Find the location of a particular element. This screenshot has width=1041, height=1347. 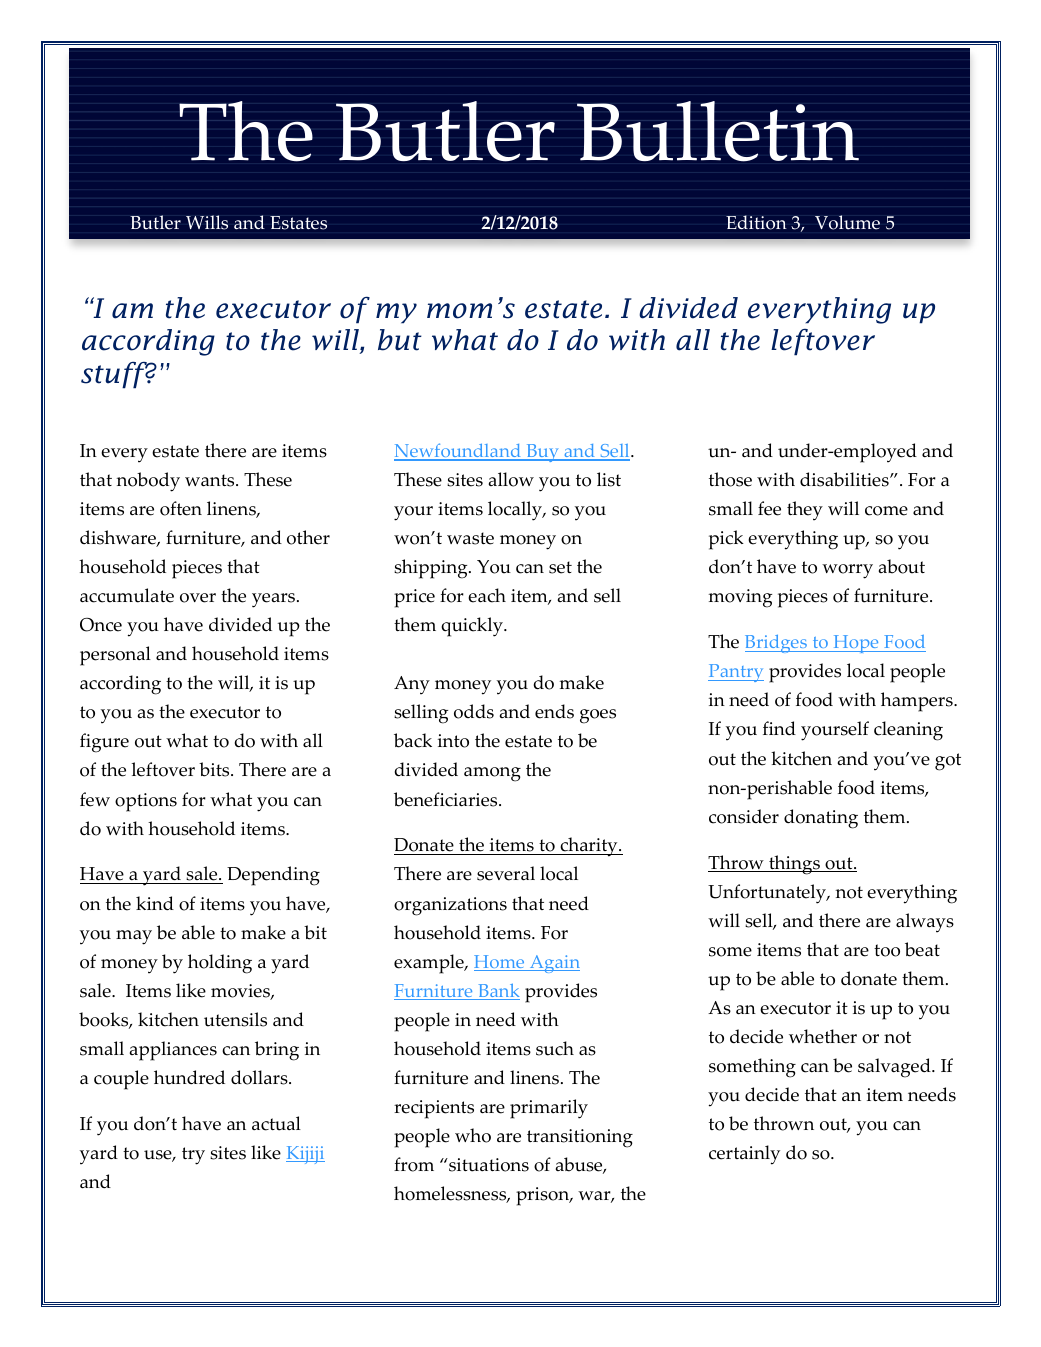

Volume is located at coordinates (847, 222).
